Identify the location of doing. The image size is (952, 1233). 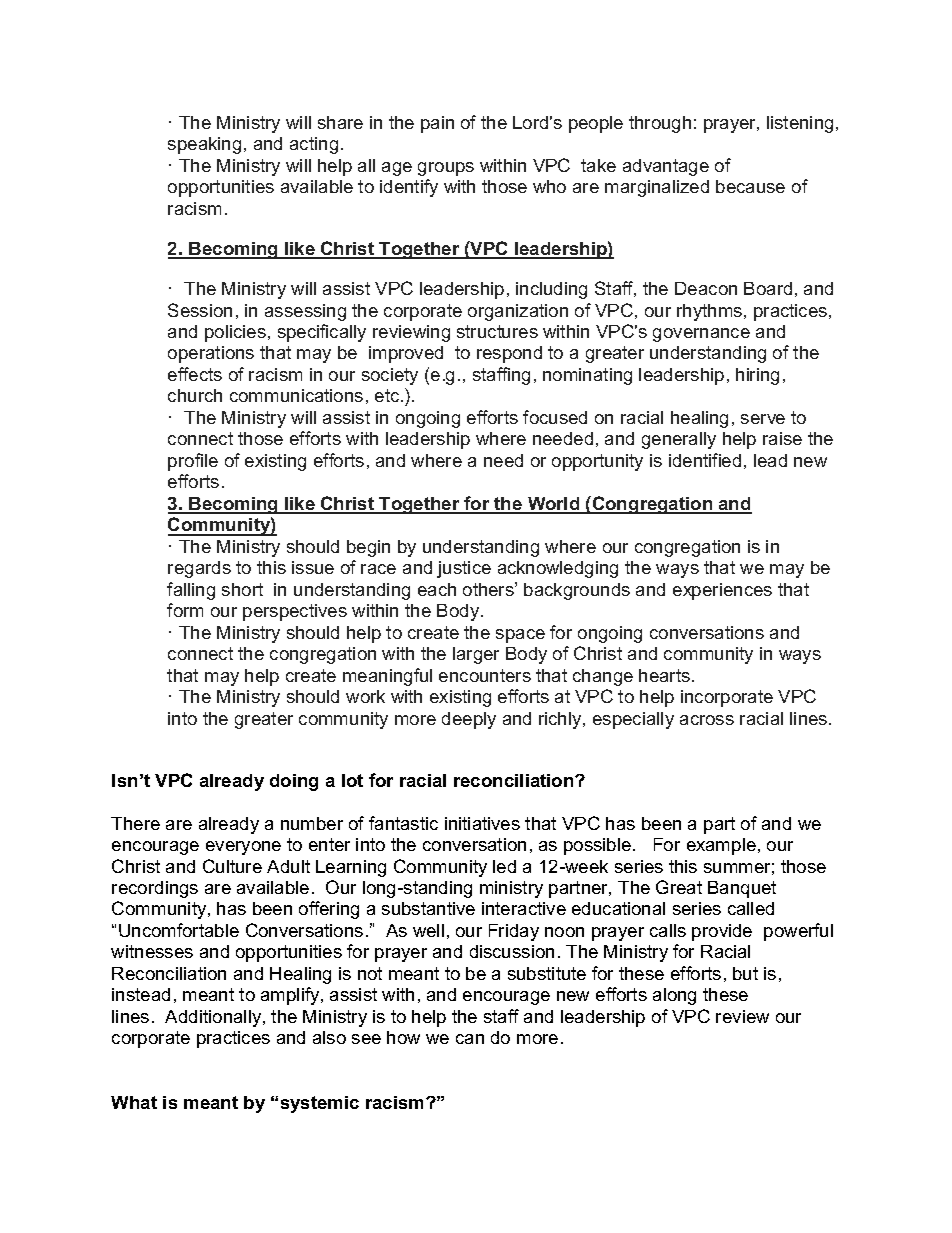
(294, 782).
